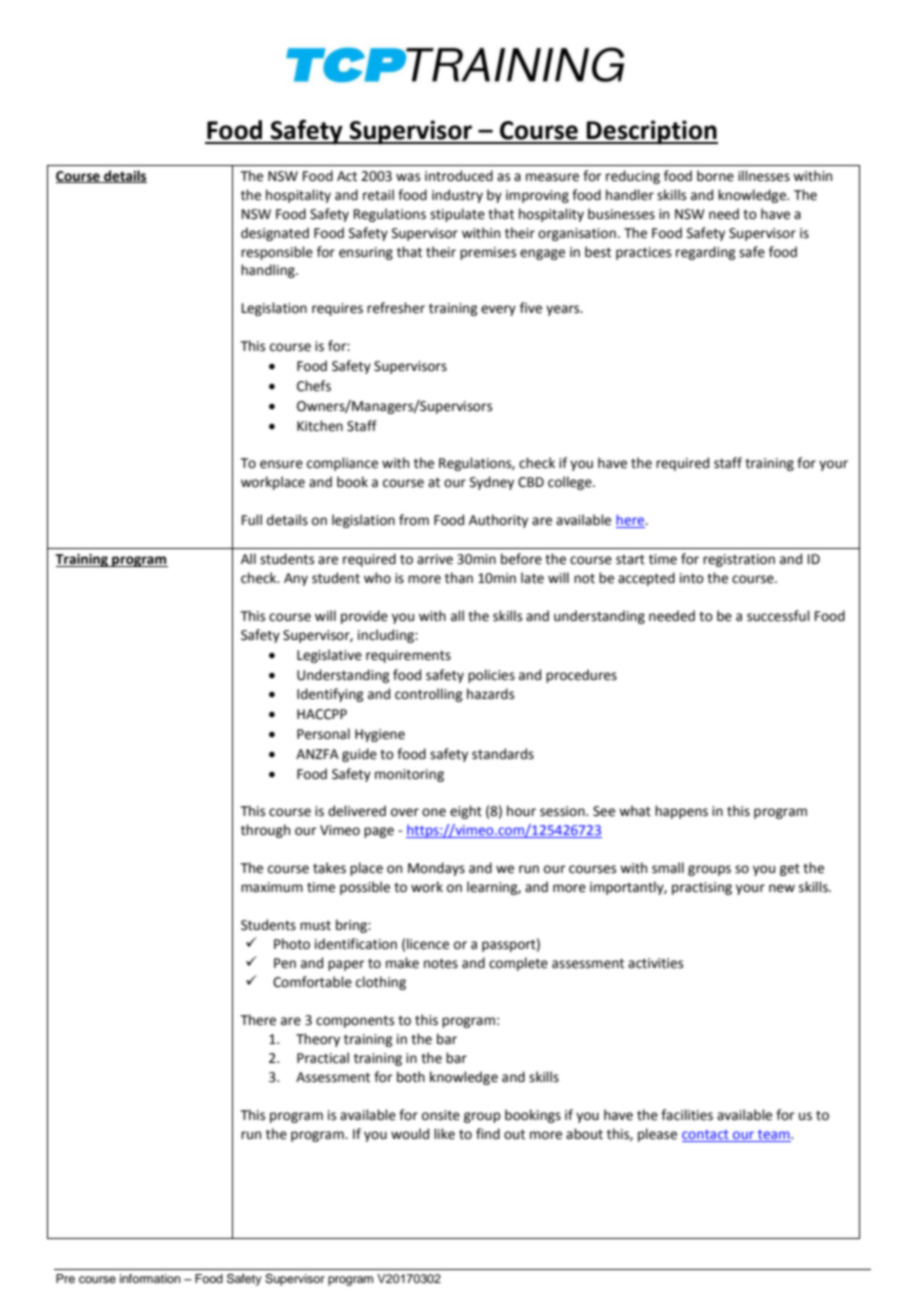 The height and width of the document is (1308, 924). I want to click on registration, so click(739, 560).
